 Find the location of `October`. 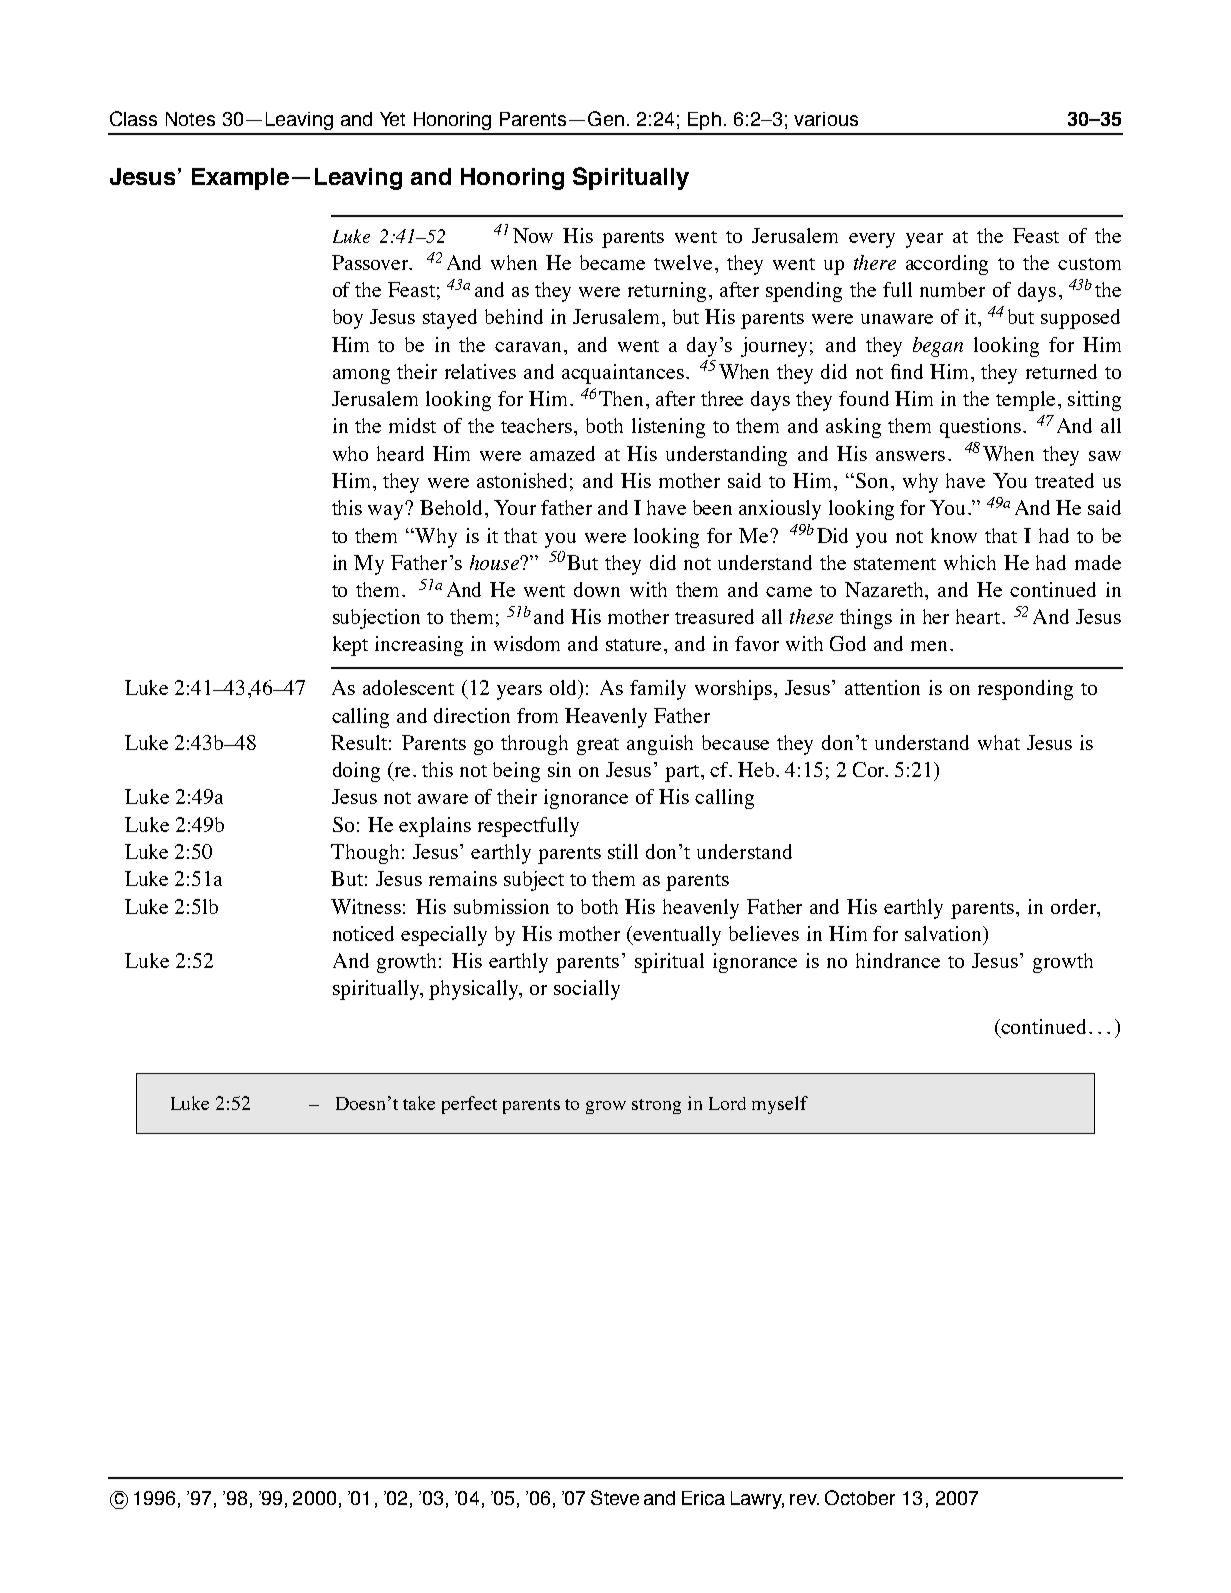

October is located at coordinates (860, 1497).
